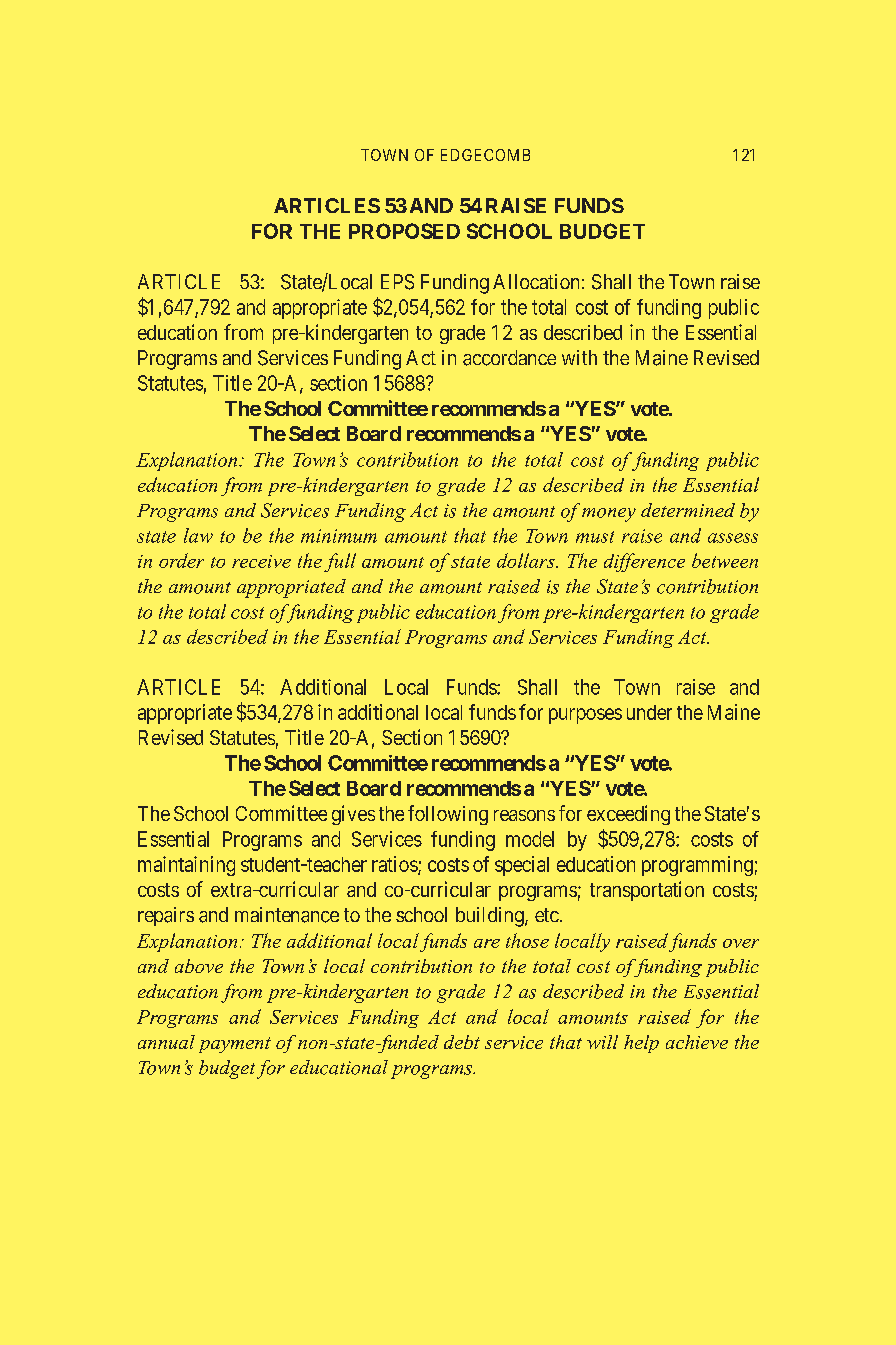 The height and width of the document is (1345, 896). What do you see at coordinates (688, 510) in the document?
I see `determined` at bounding box center [688, 510].
